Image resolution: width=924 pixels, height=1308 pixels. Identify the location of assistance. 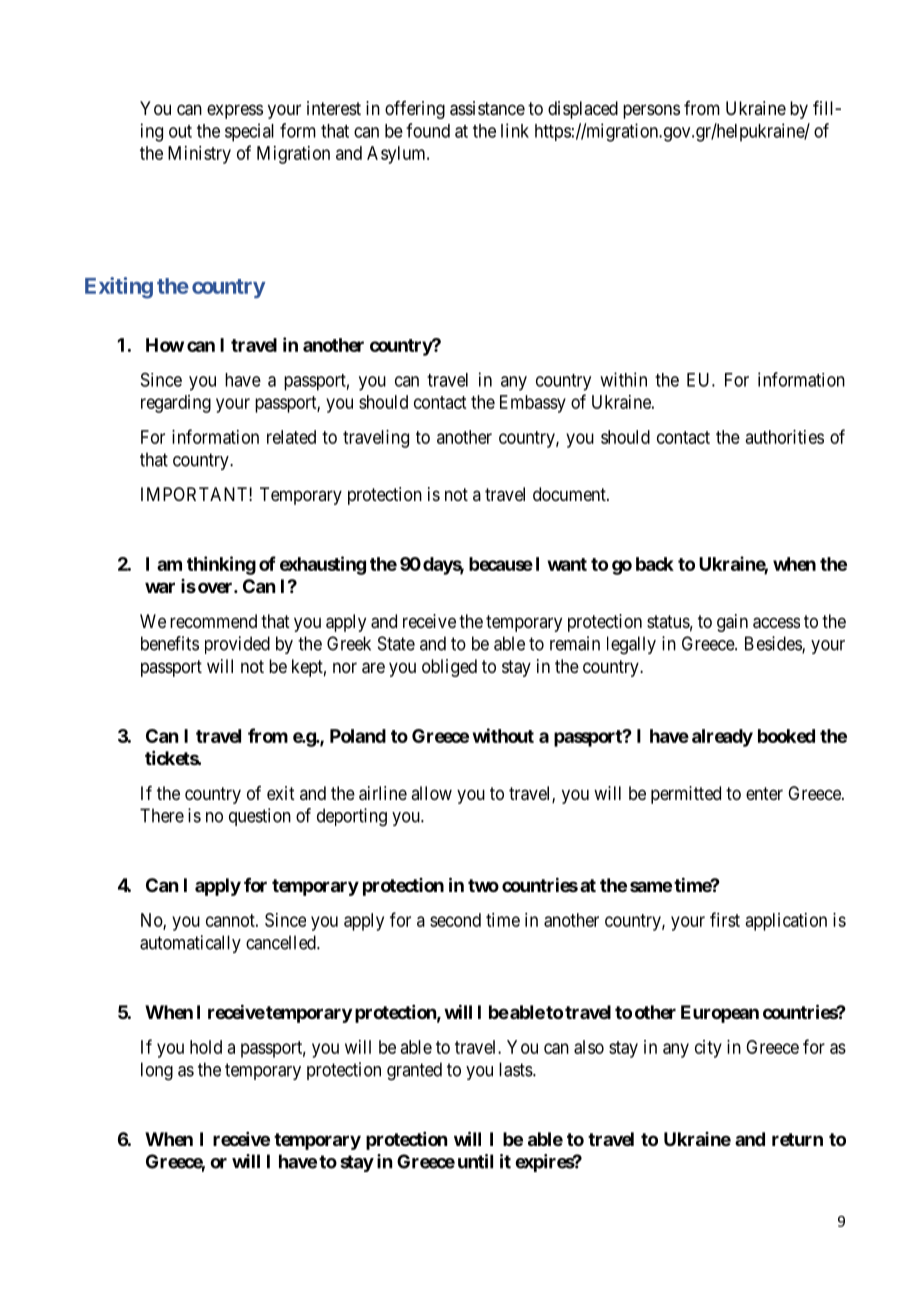
(487, 108).
